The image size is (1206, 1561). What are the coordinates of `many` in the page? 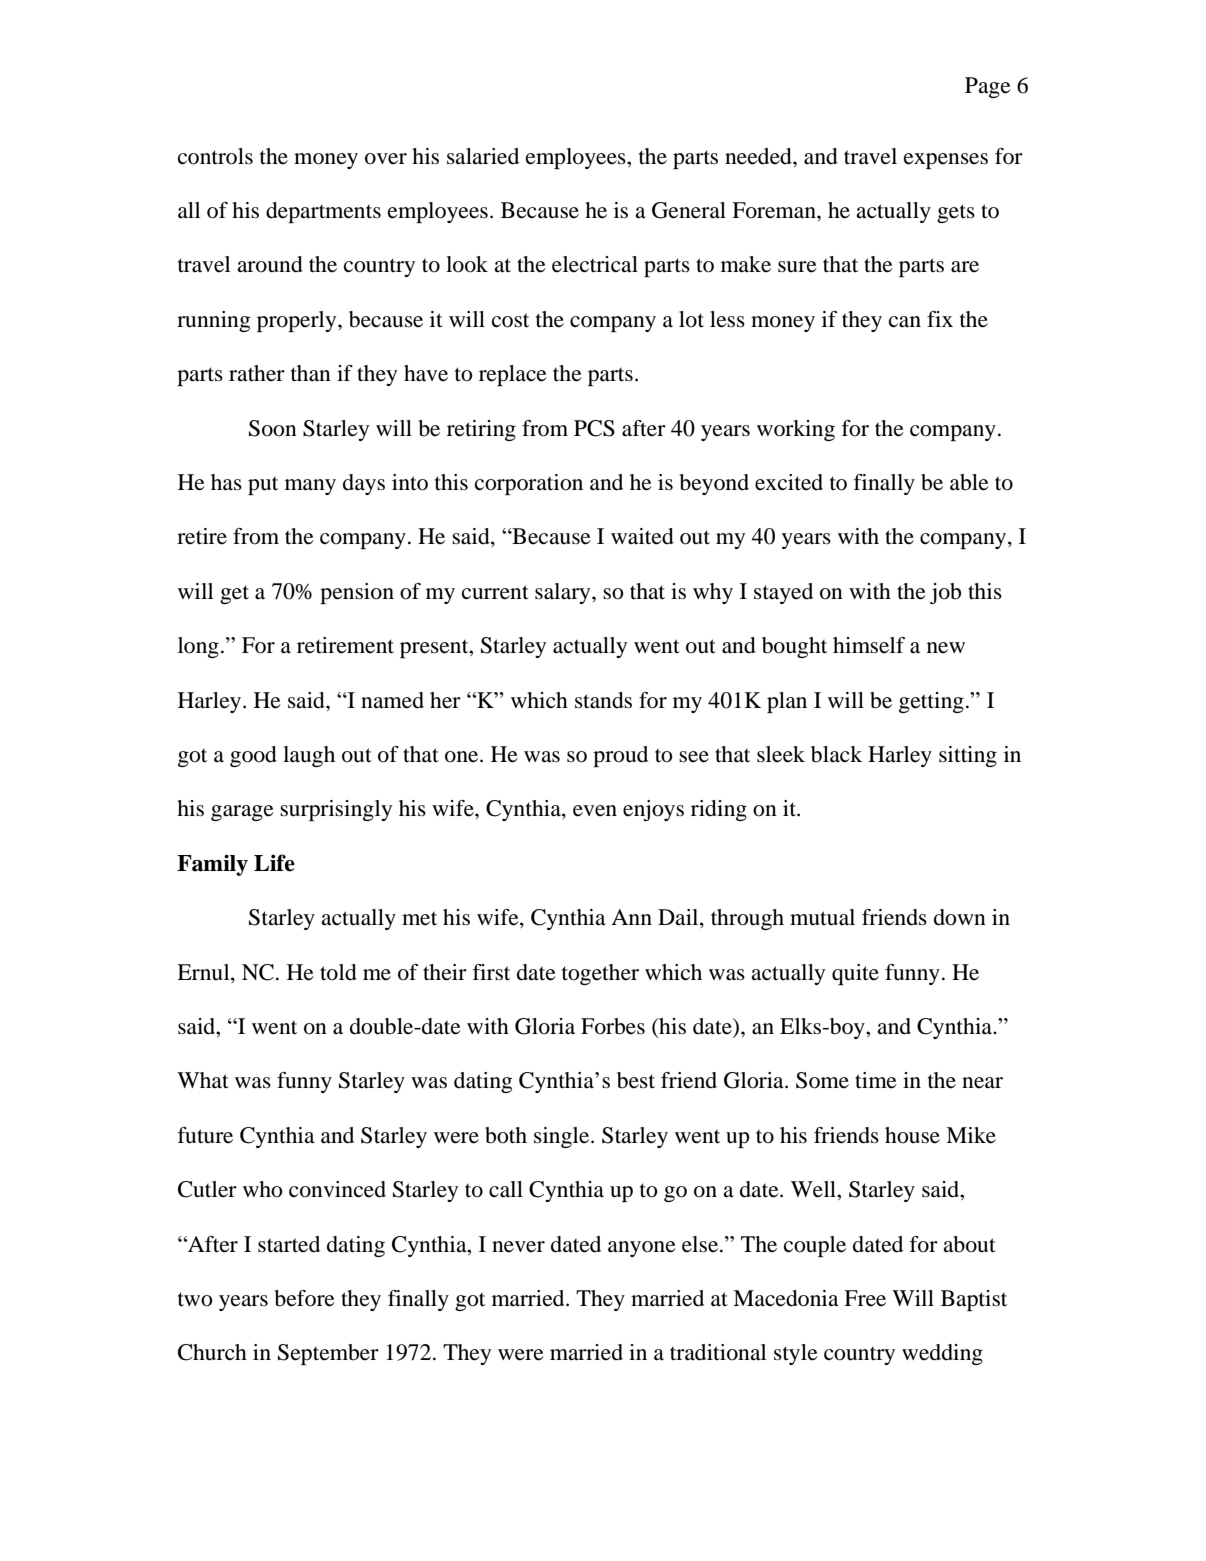 It's located at (310, 487).
